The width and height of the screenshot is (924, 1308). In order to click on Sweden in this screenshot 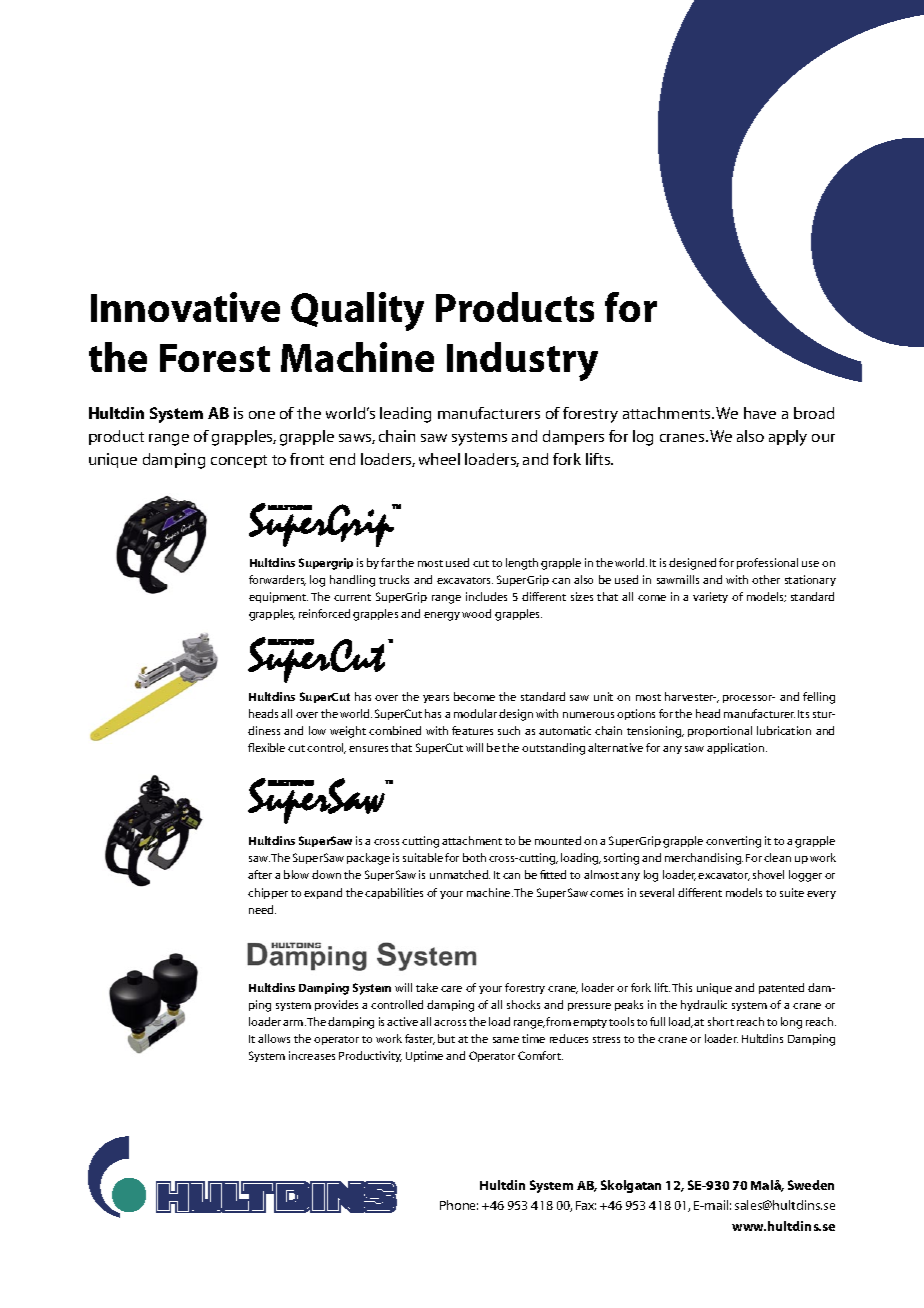, I will do `click(811, 1185)`.
